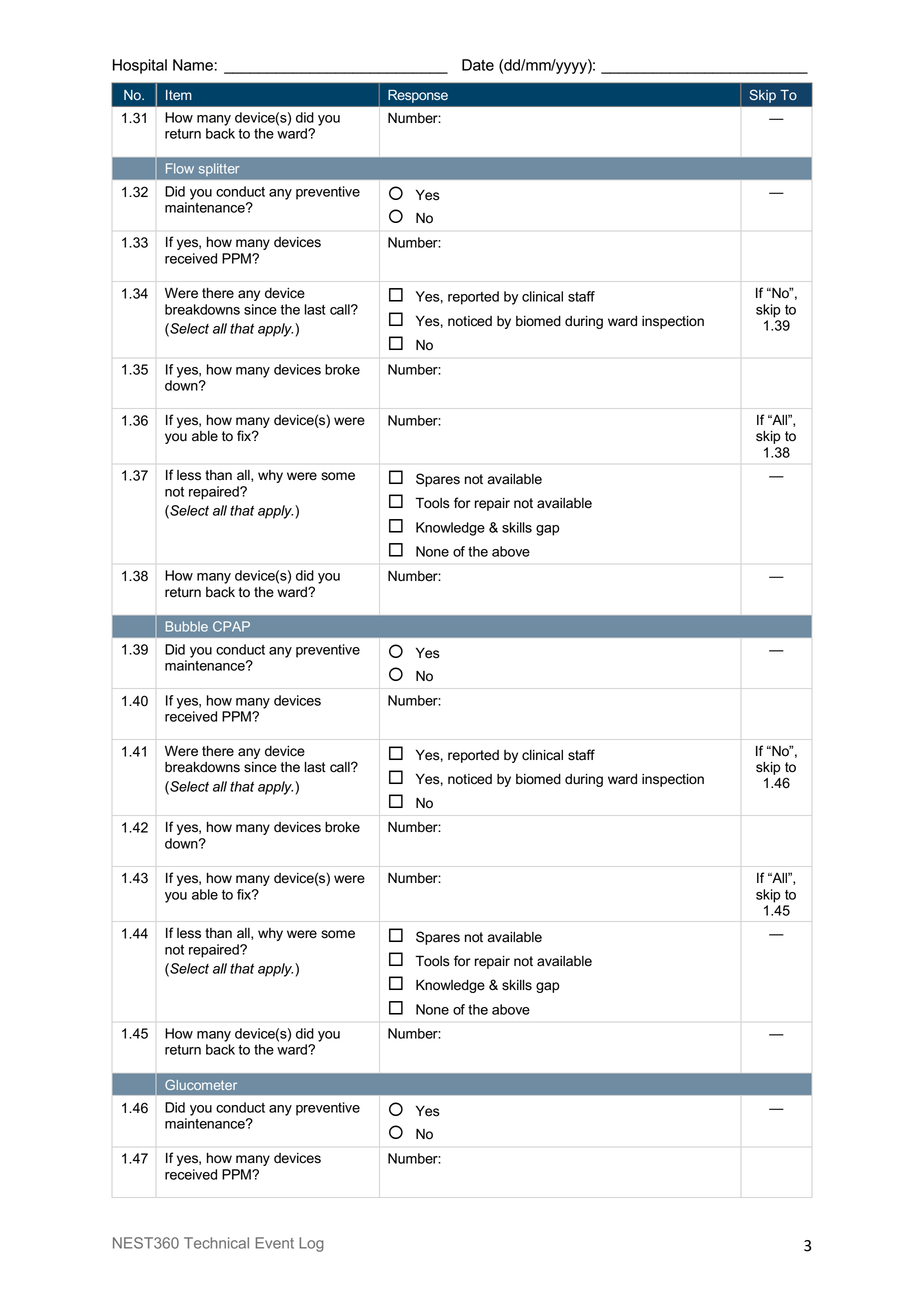 Image resolution: width=924 pixels, height=1308 pixels. What do you see at coordinates (219, 169) in the image?
I see `splitter` at bounding box center [219, 169].
